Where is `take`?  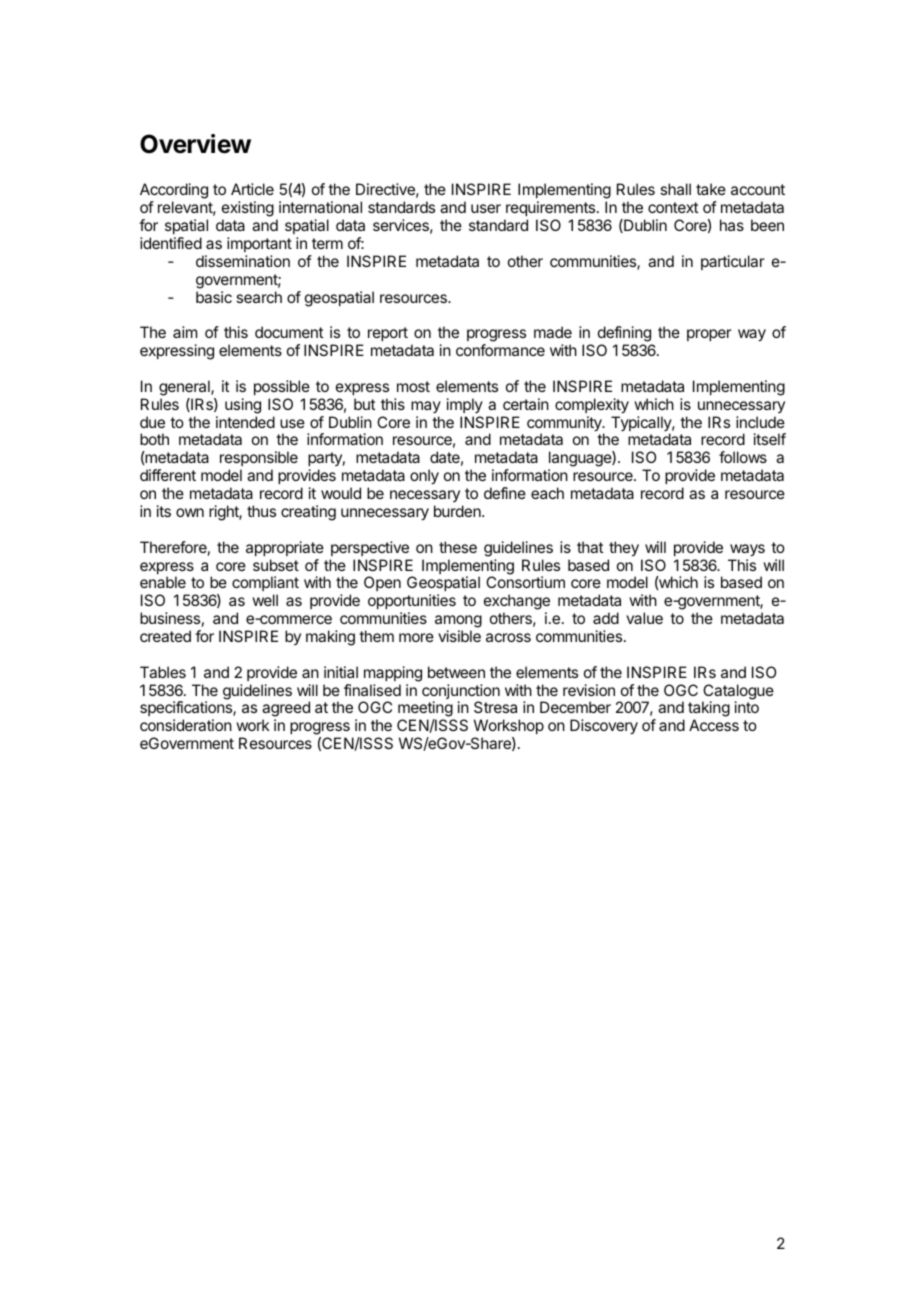 take is located at coordinates (711, 189).
